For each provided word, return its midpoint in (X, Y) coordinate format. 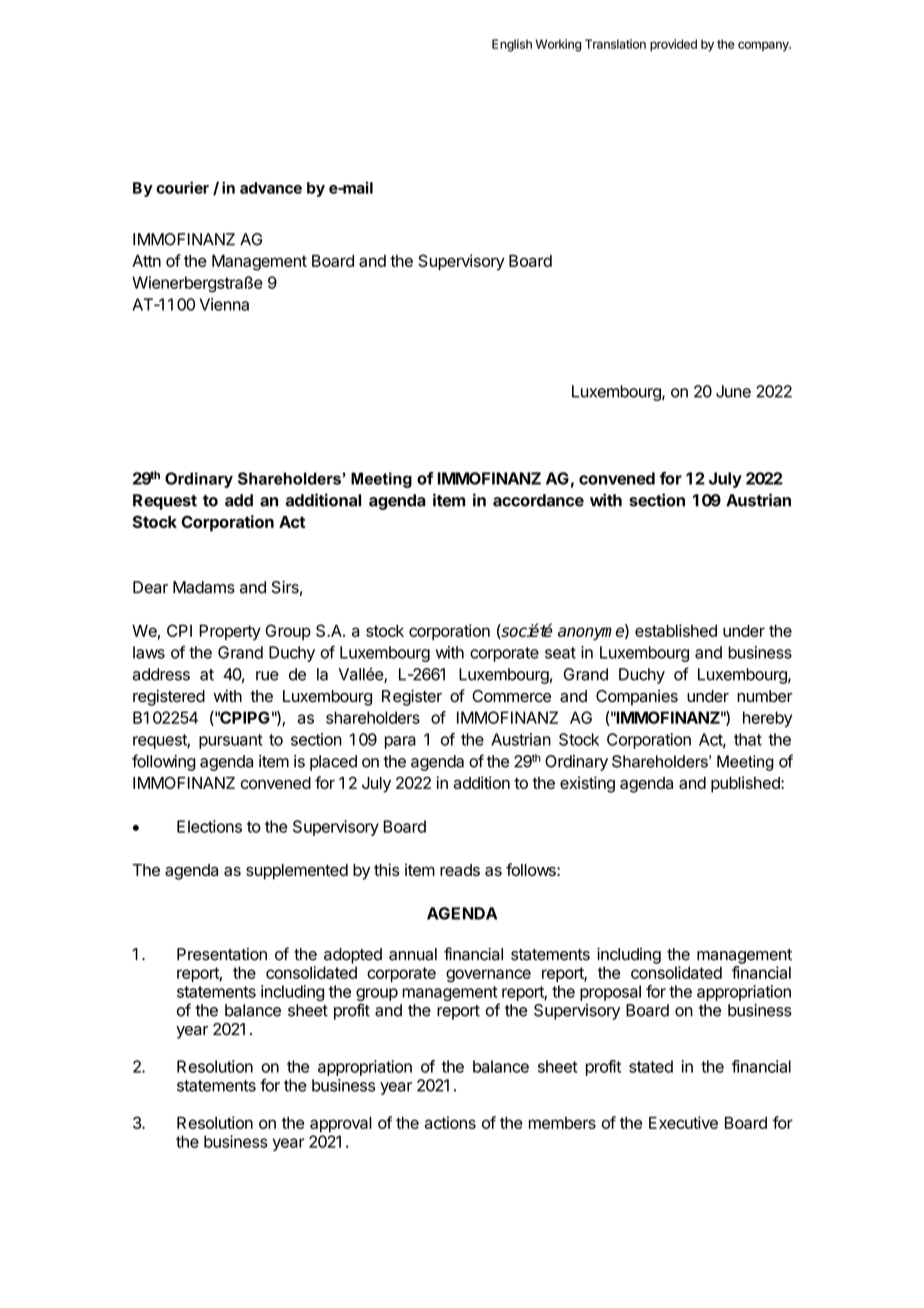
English (512, 45)
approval (341, 1124)
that (748, 739)
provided (673, 45)
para (400, 742)
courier (182, 187)
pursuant (231, 741)
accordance (538, 500)
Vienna (224, 304)
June (733, 391)
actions (450, 1122)
